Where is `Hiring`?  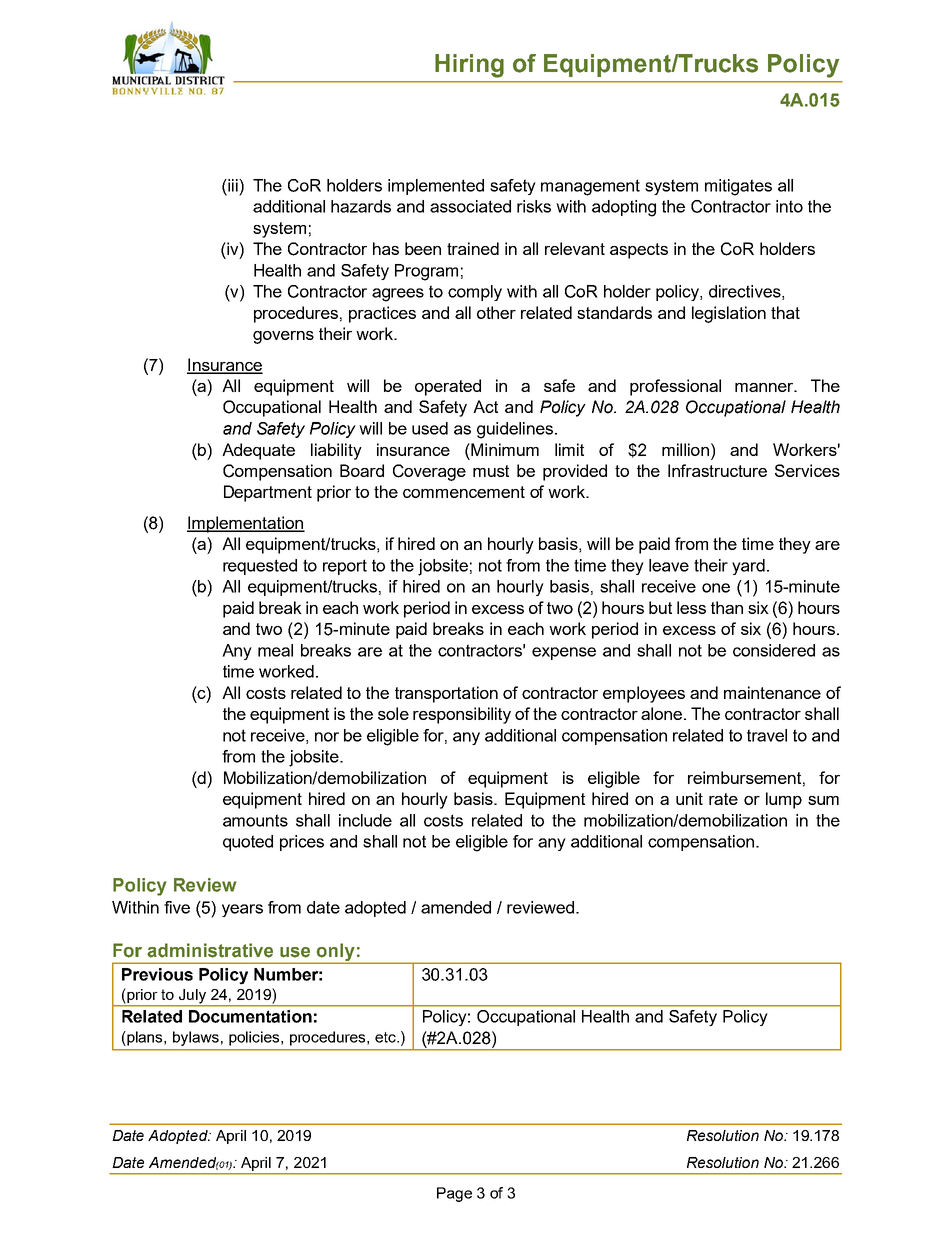 Hiring is located at coordinates (469, 66).
